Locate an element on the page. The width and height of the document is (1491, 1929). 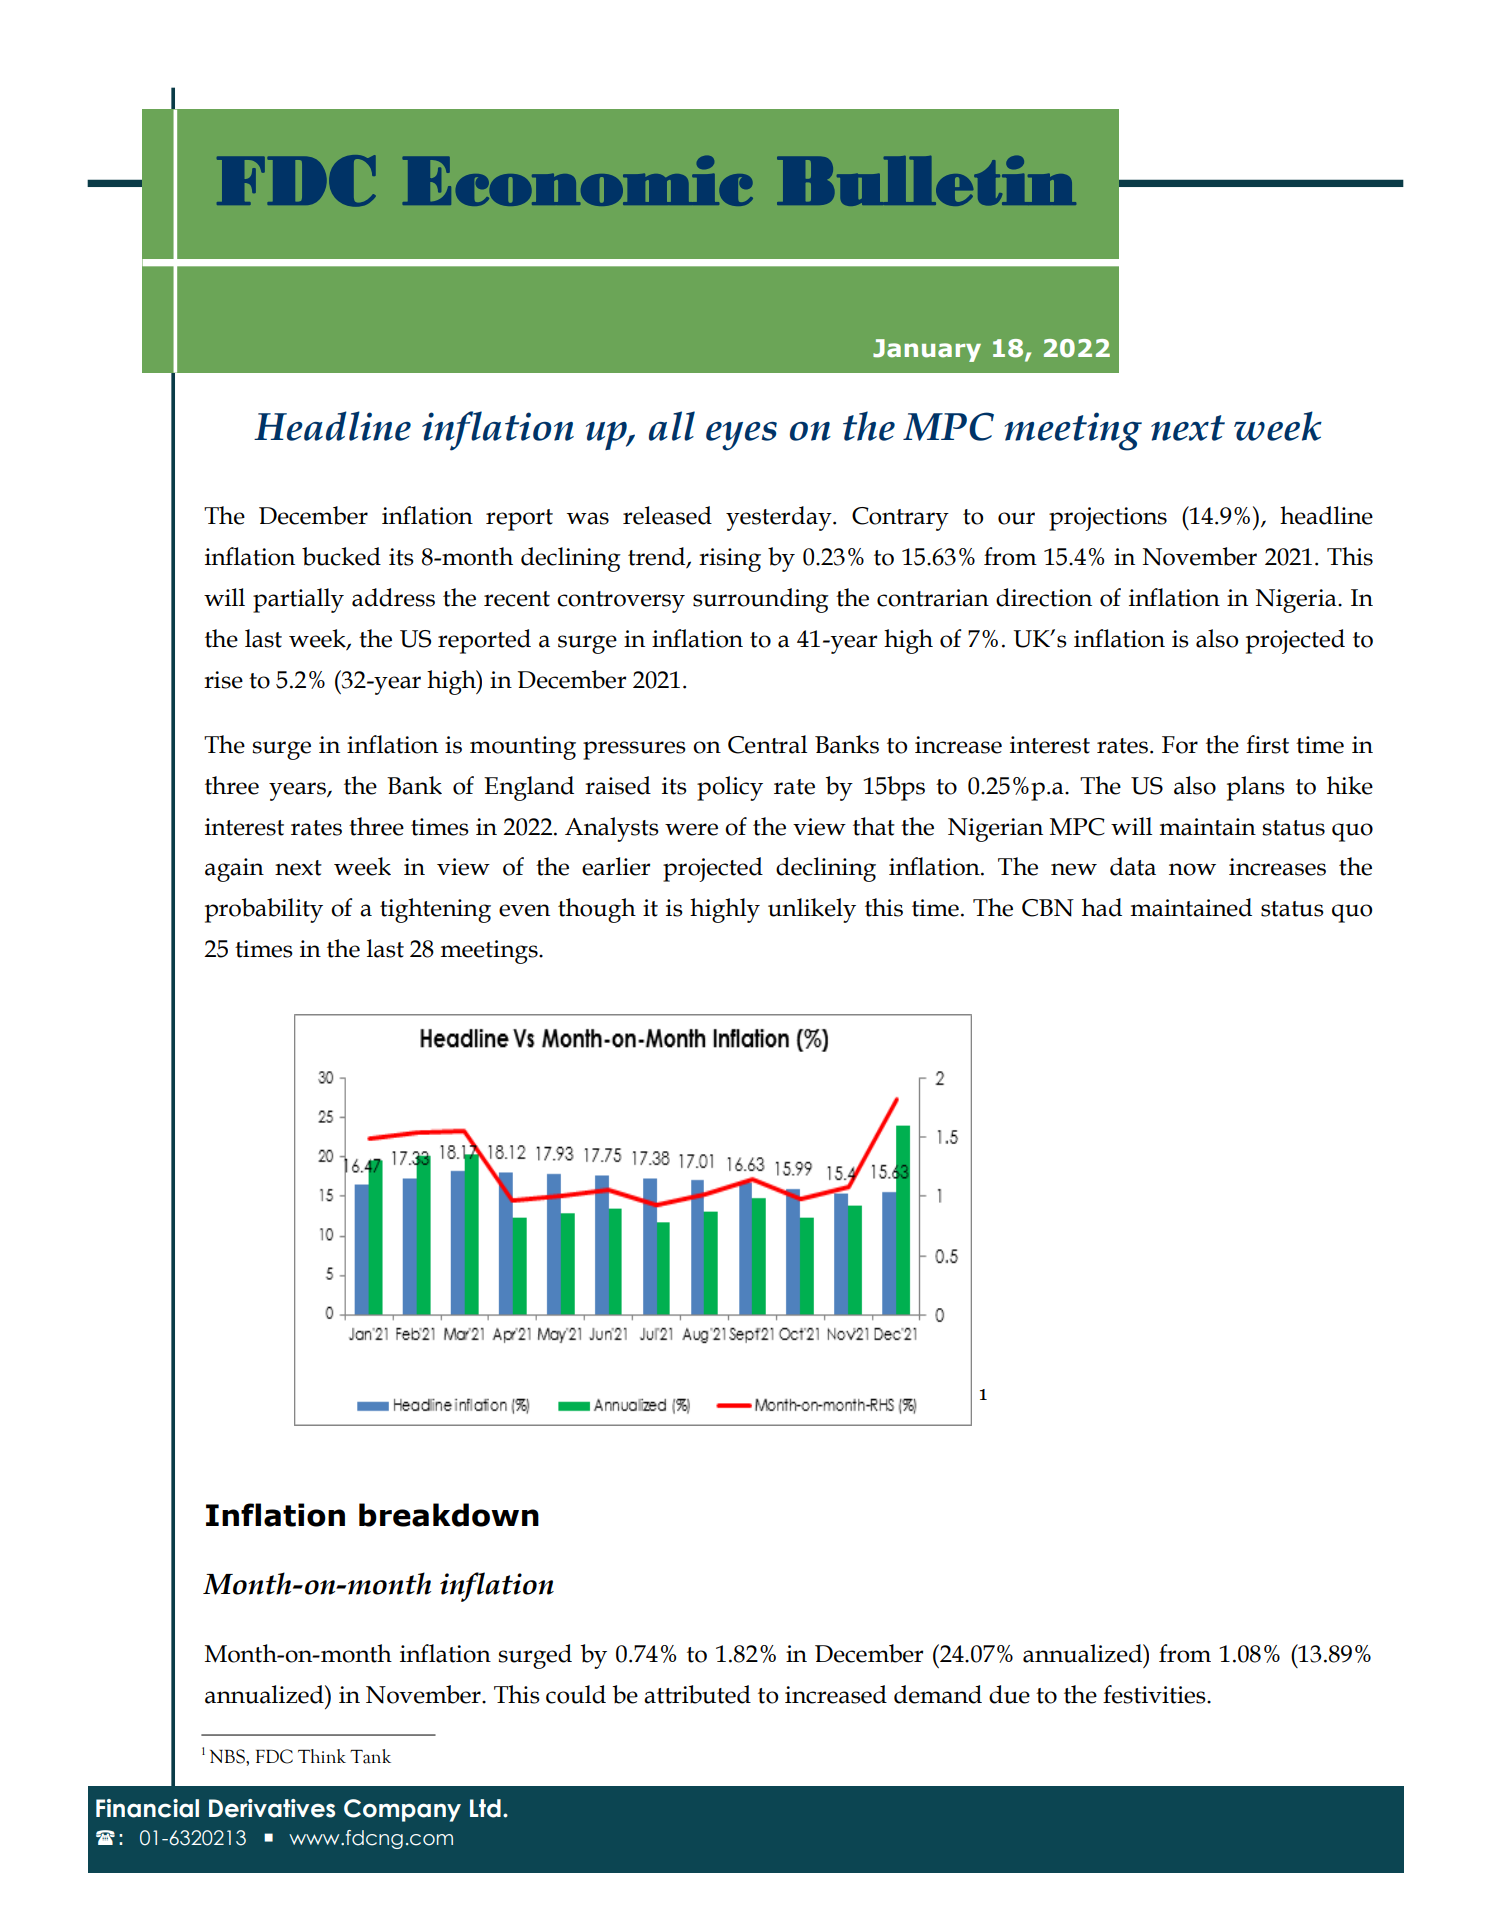
had is located at coordinates (1102, 907).
